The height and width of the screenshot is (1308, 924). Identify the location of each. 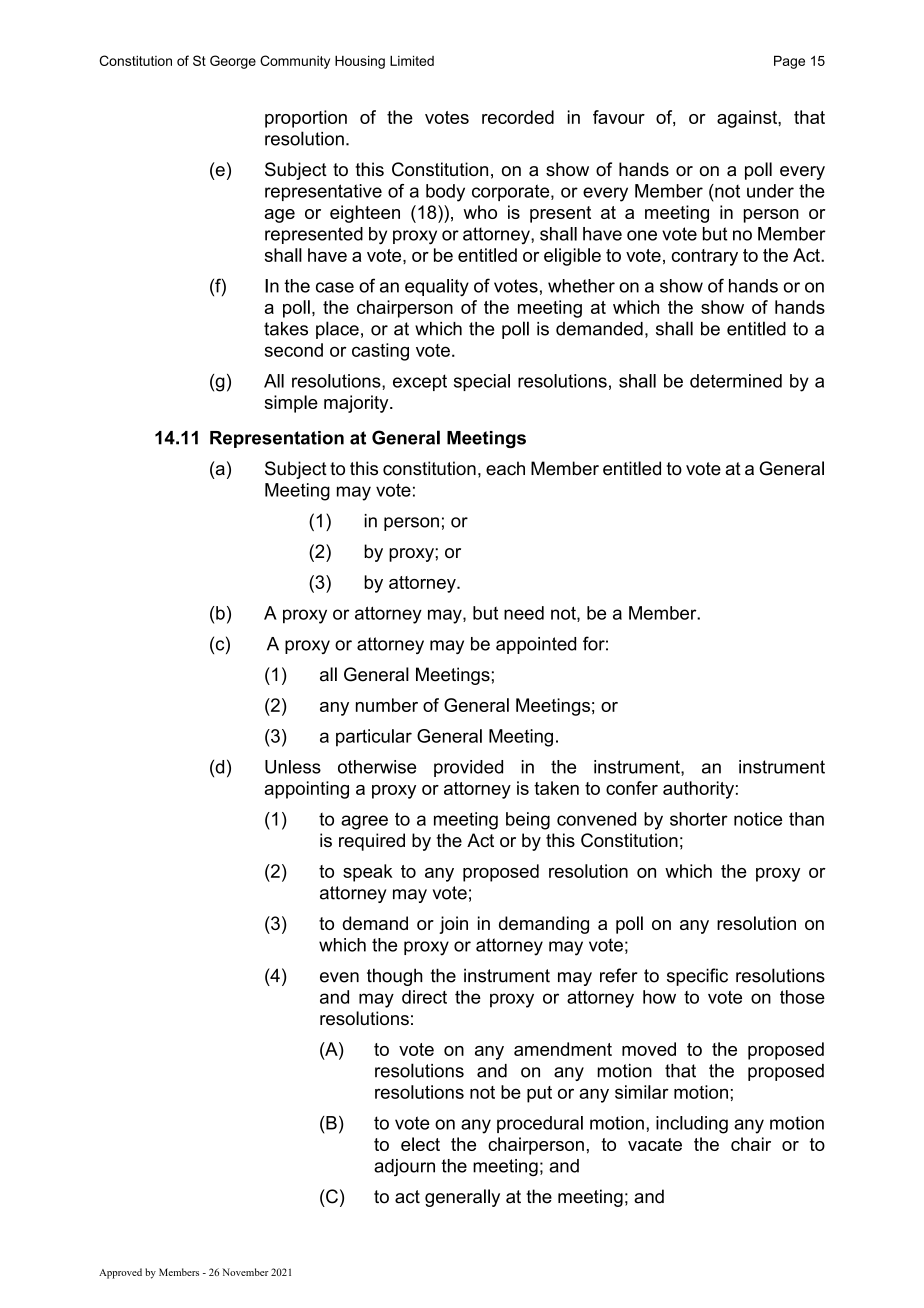
(505, 468).
